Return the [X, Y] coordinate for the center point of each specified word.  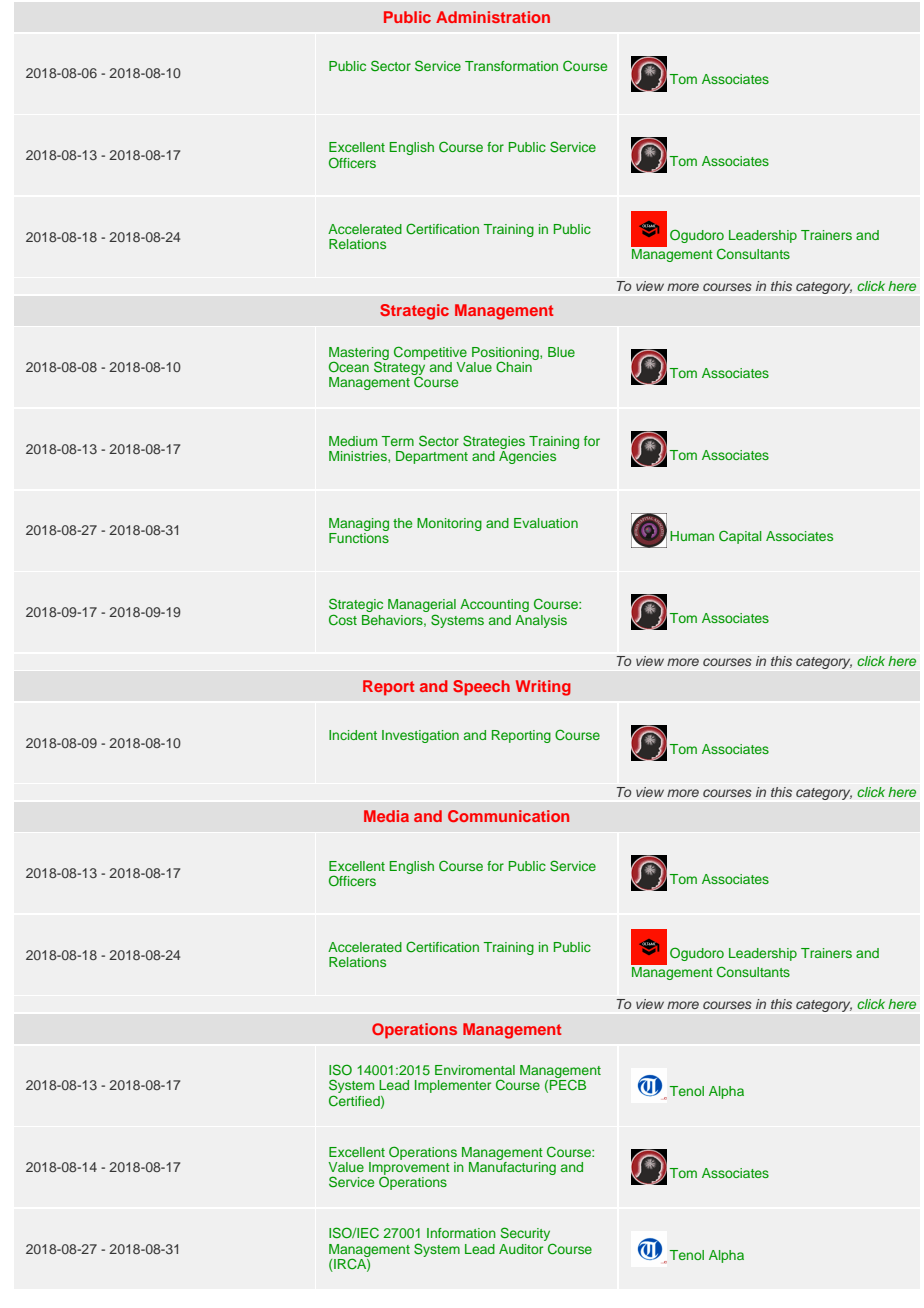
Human [692, 536]
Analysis [541, 621]
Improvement [409, 1168]
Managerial [422, 607]
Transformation [511, 66]
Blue [561, 352]
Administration [493, 17]
